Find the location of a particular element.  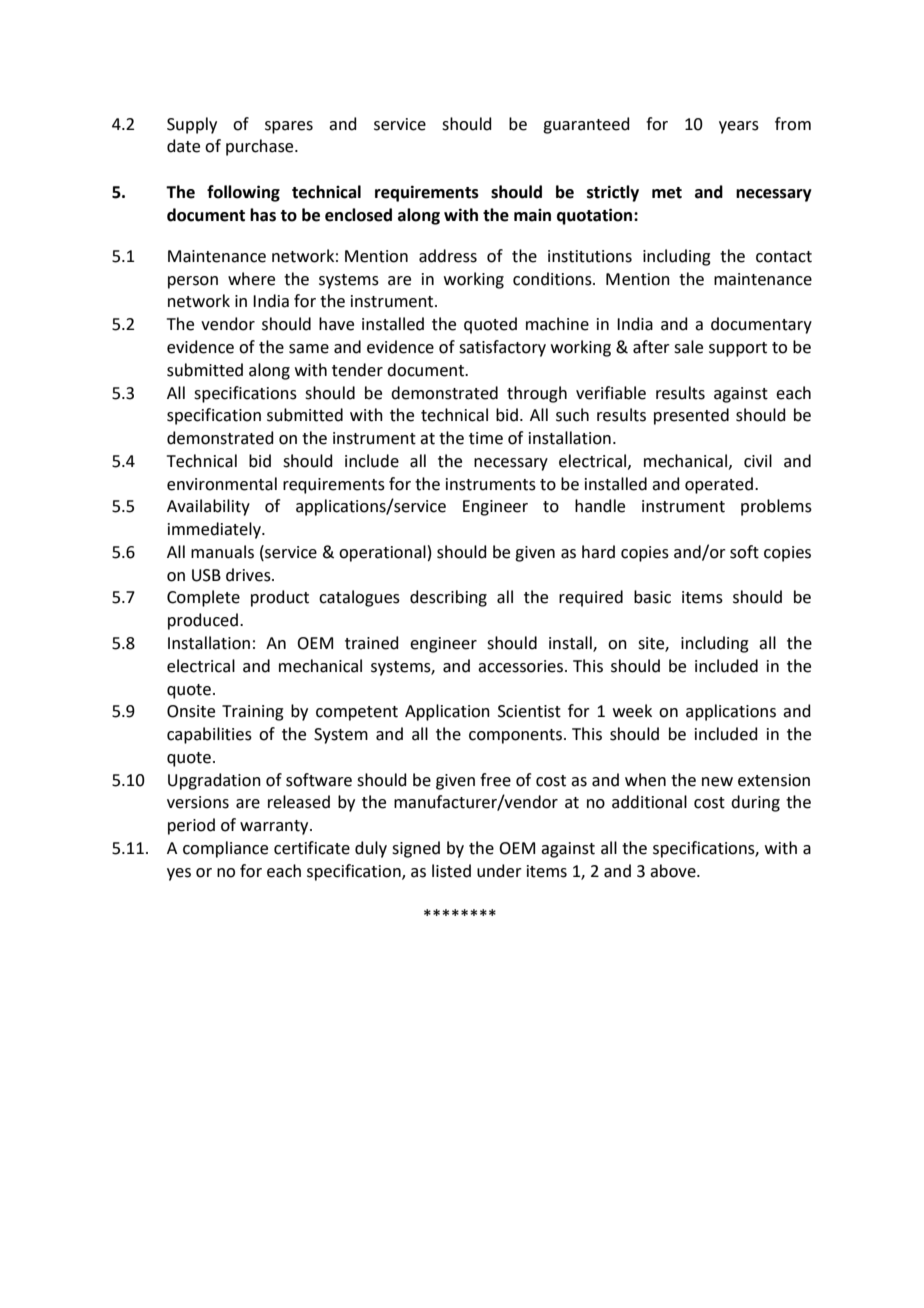

purchase is located at coordinates (261, 147).
